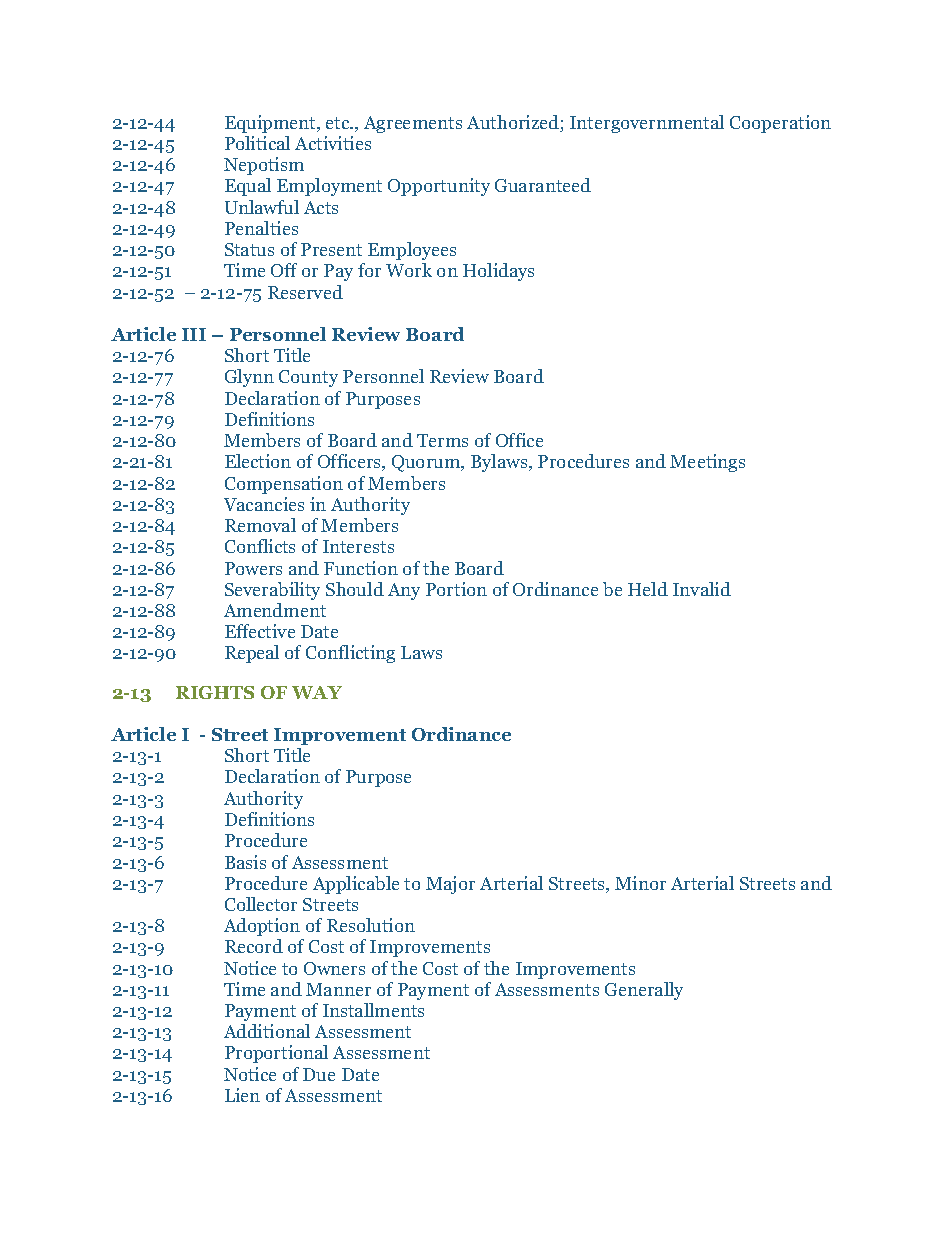 Image resolution: width=952 pixels, height=1233 pixels. I want to click on Meetings, so click(707, 463).
